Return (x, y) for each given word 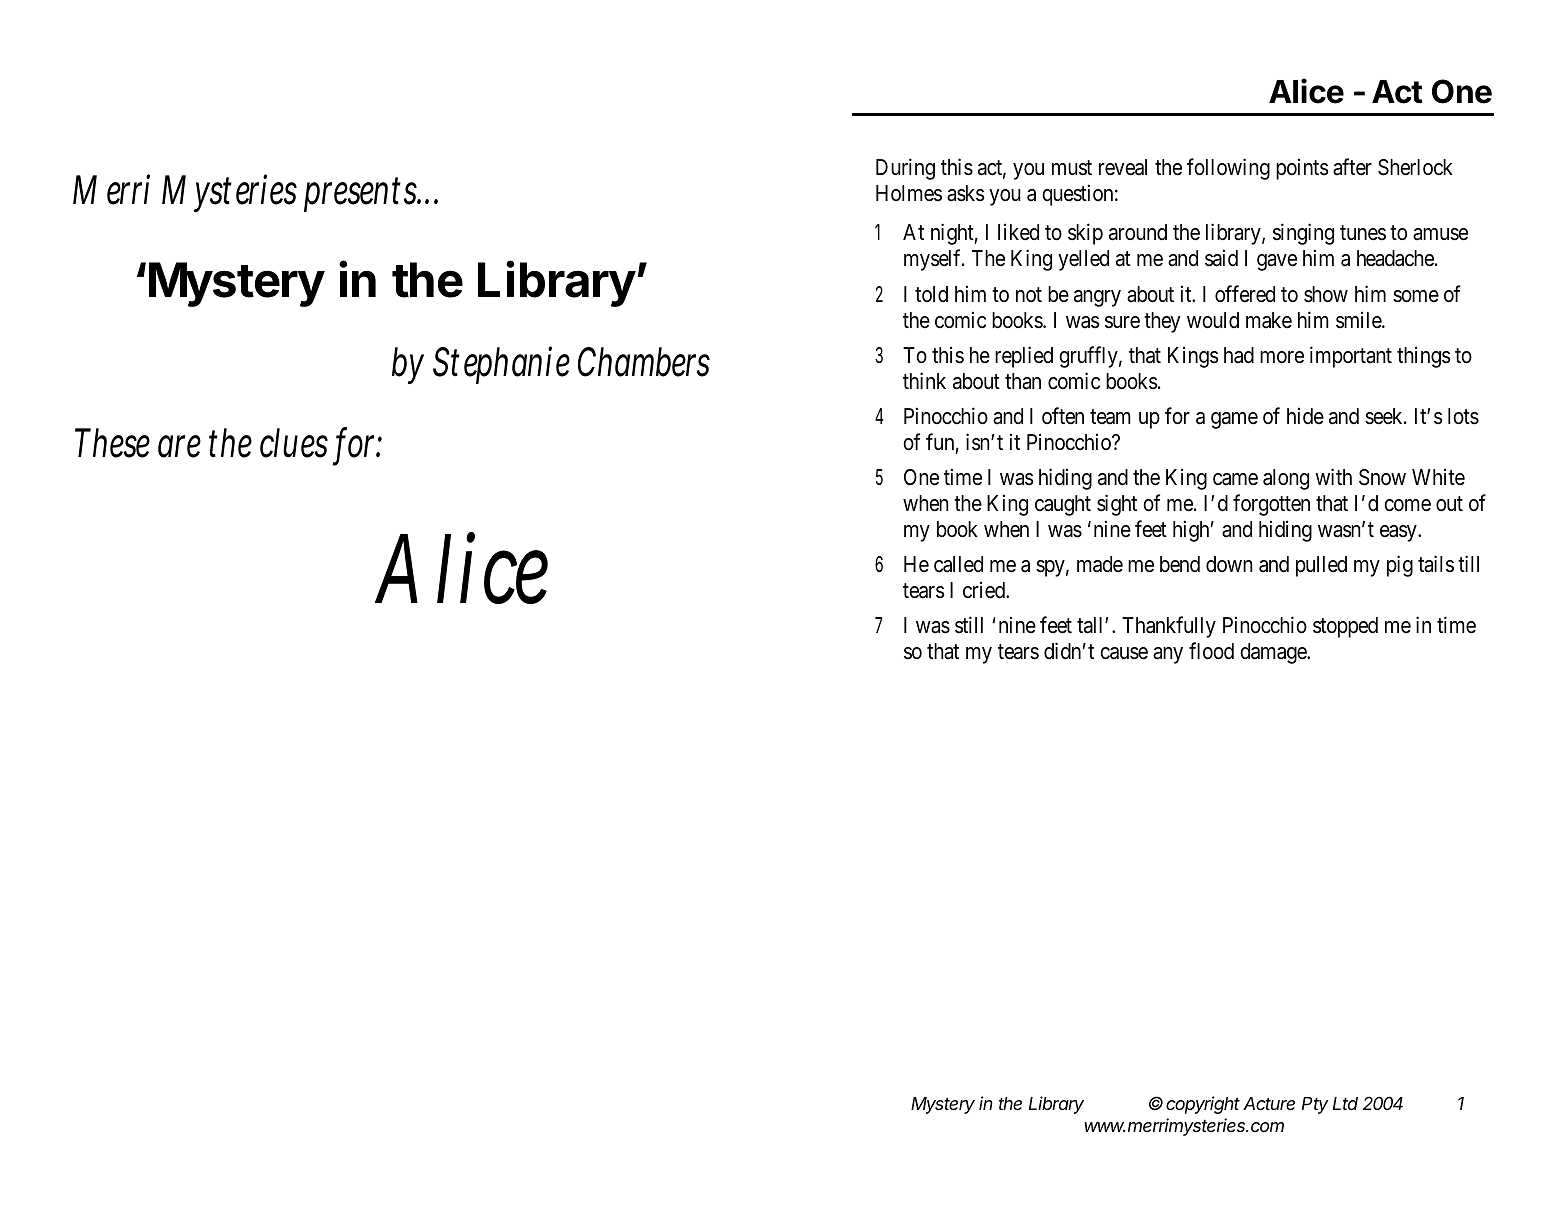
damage (1274, 653)
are (179, 446)
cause (1124, 653)
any (1168, 655)
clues (294, 443)
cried (985, 590)
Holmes (909, 193)
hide (1305, 416)
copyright (1203, 1105)
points (1302, 169)
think (924, 380)
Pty (1315, 1105)
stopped (1345, 627)
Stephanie (501, 365)
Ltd (1345, 1103)
